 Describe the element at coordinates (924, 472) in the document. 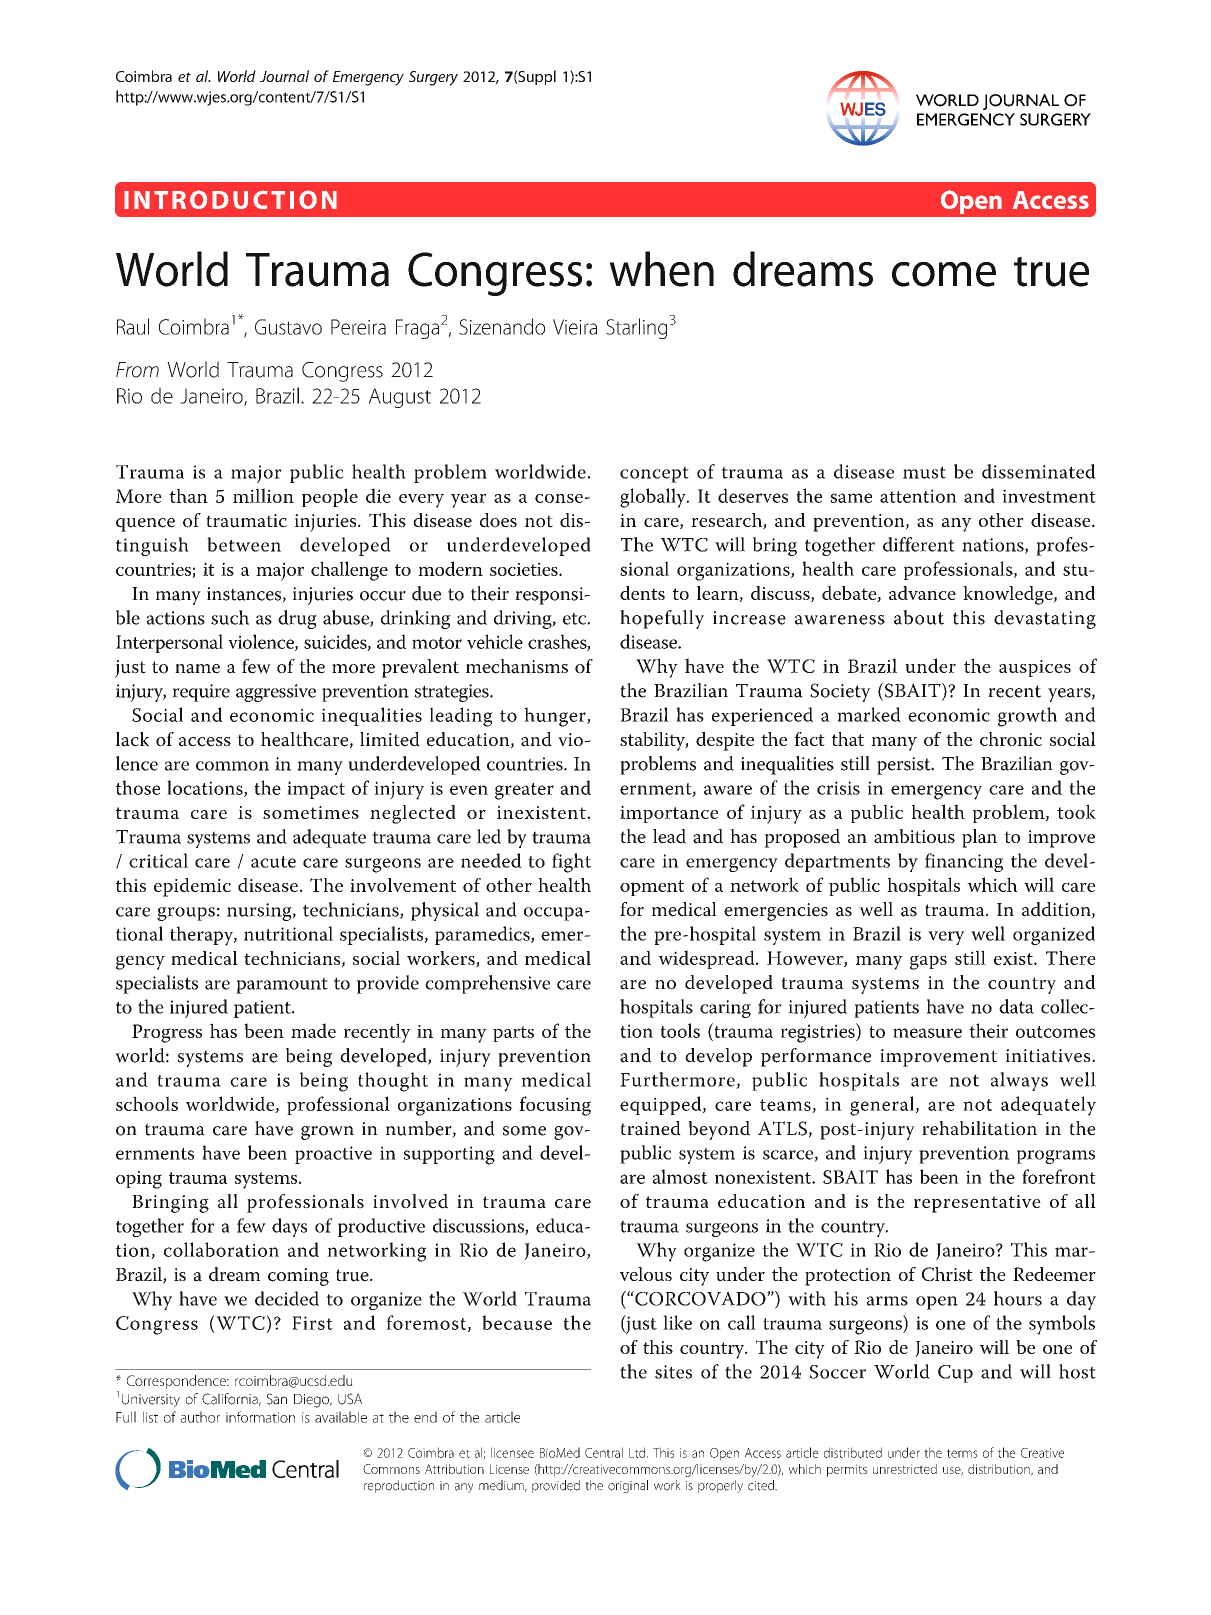

I see `must` at that location.
